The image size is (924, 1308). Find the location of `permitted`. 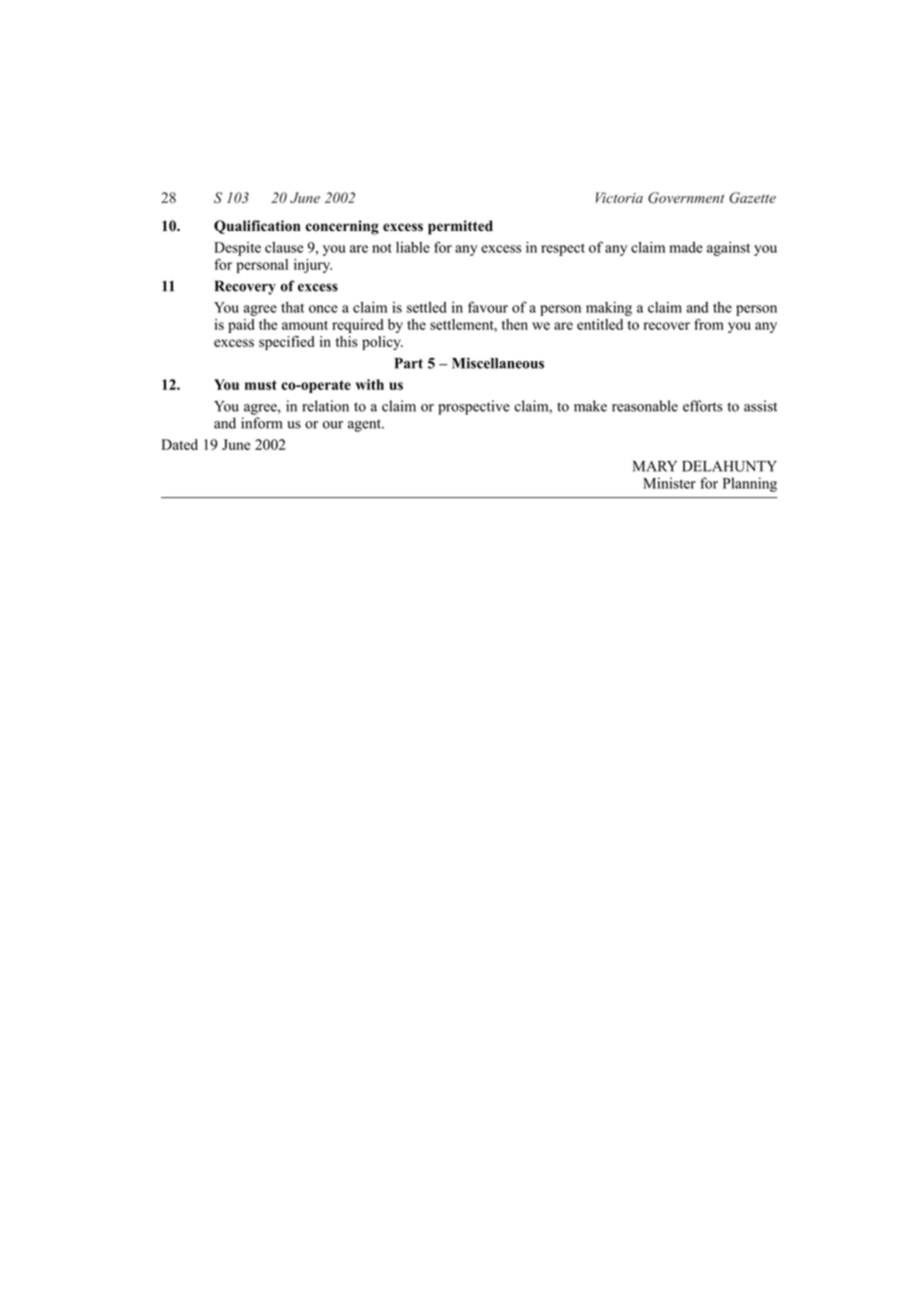

permitted is located at coordinates (460, 227).
